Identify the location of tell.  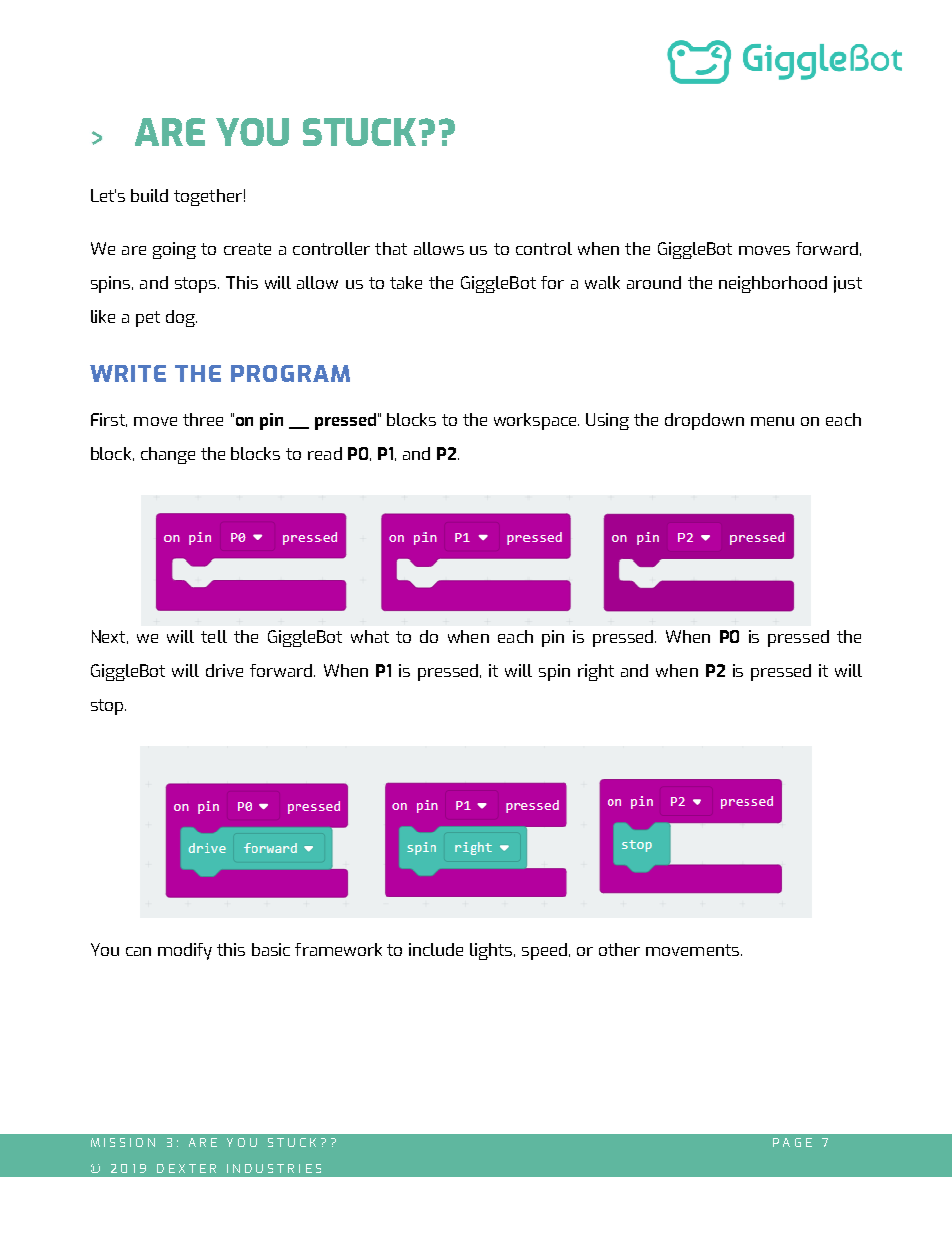
(214, 636).
